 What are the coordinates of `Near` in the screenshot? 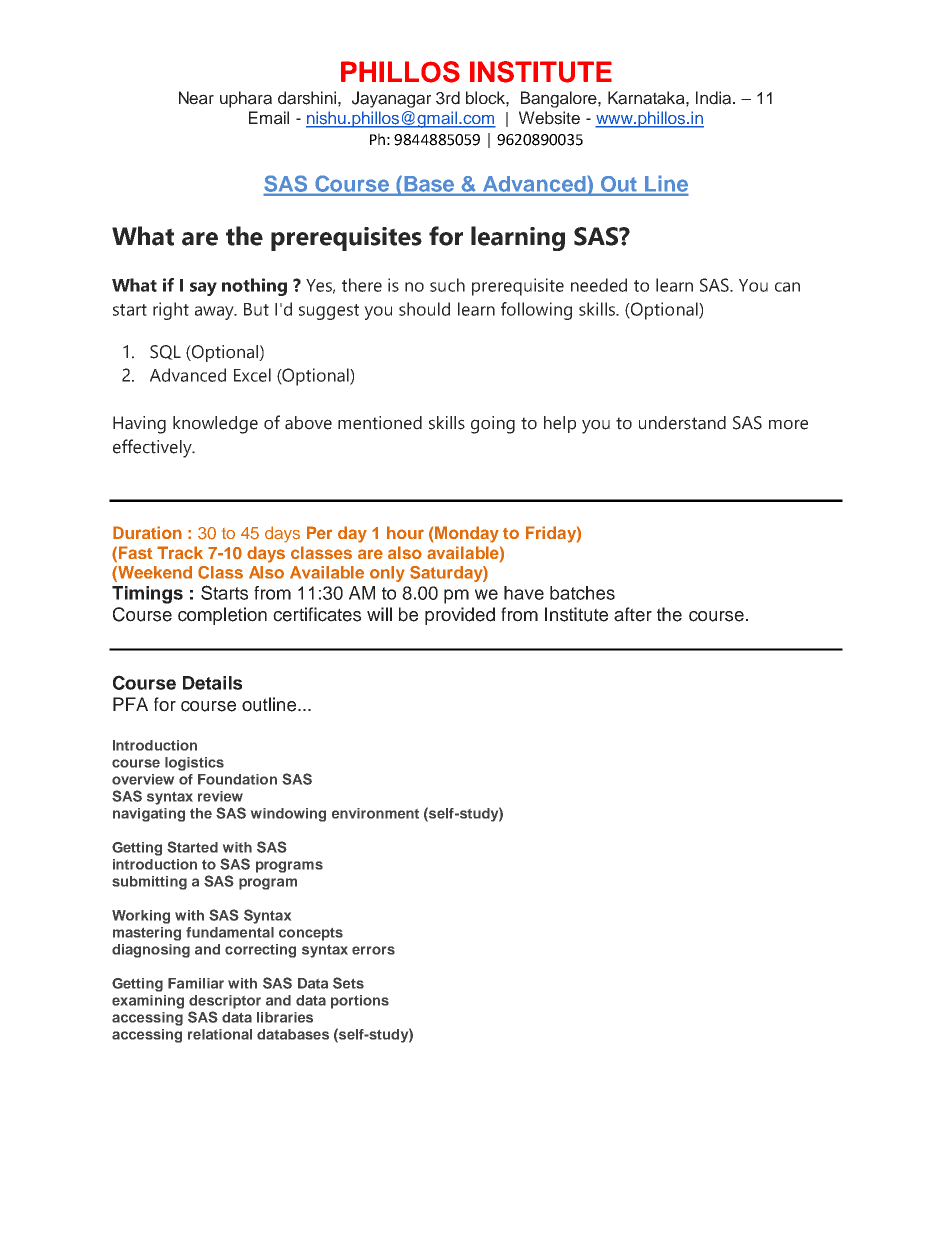 It's located at (196, 98).
